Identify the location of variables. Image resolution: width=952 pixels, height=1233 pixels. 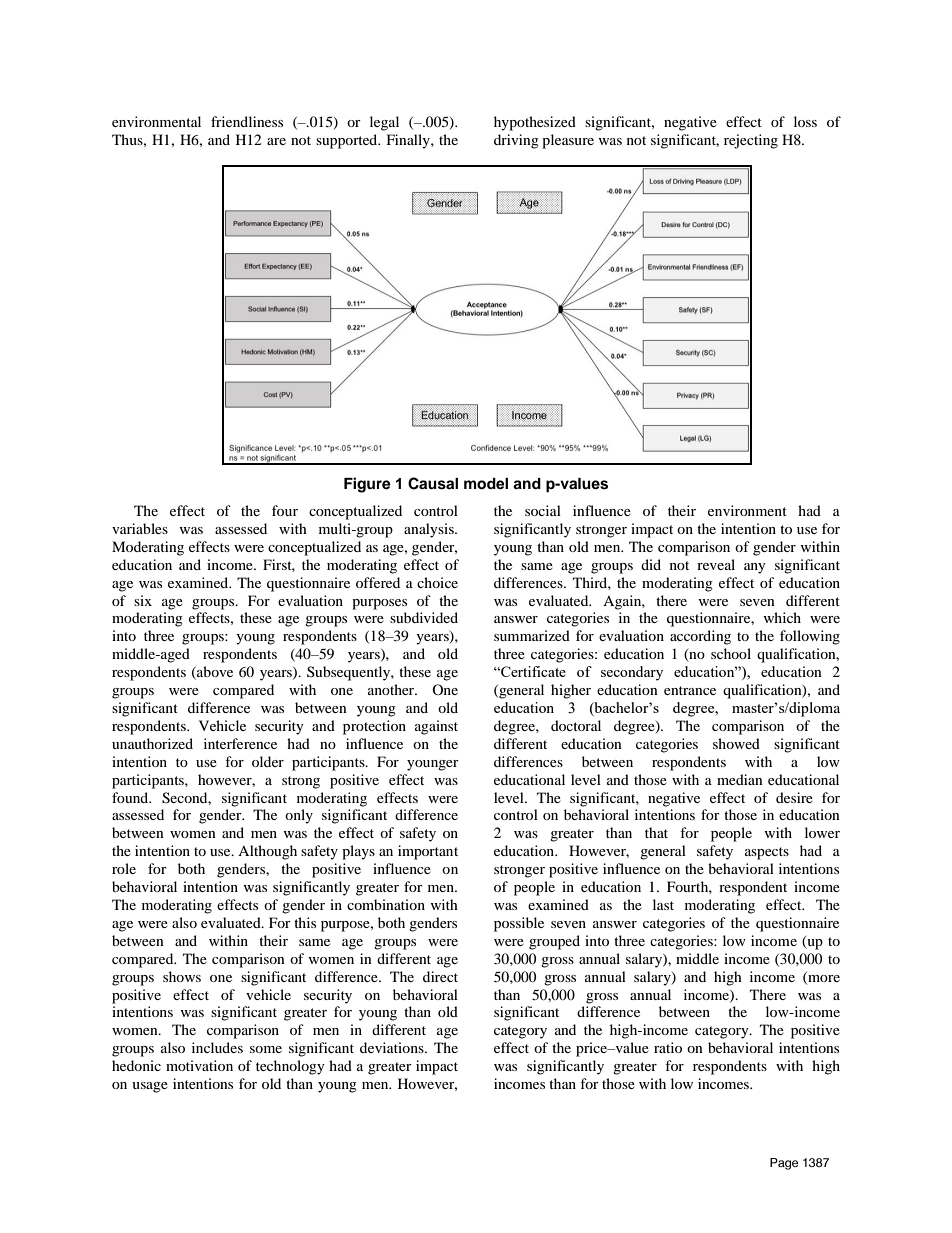
(140, 528).
